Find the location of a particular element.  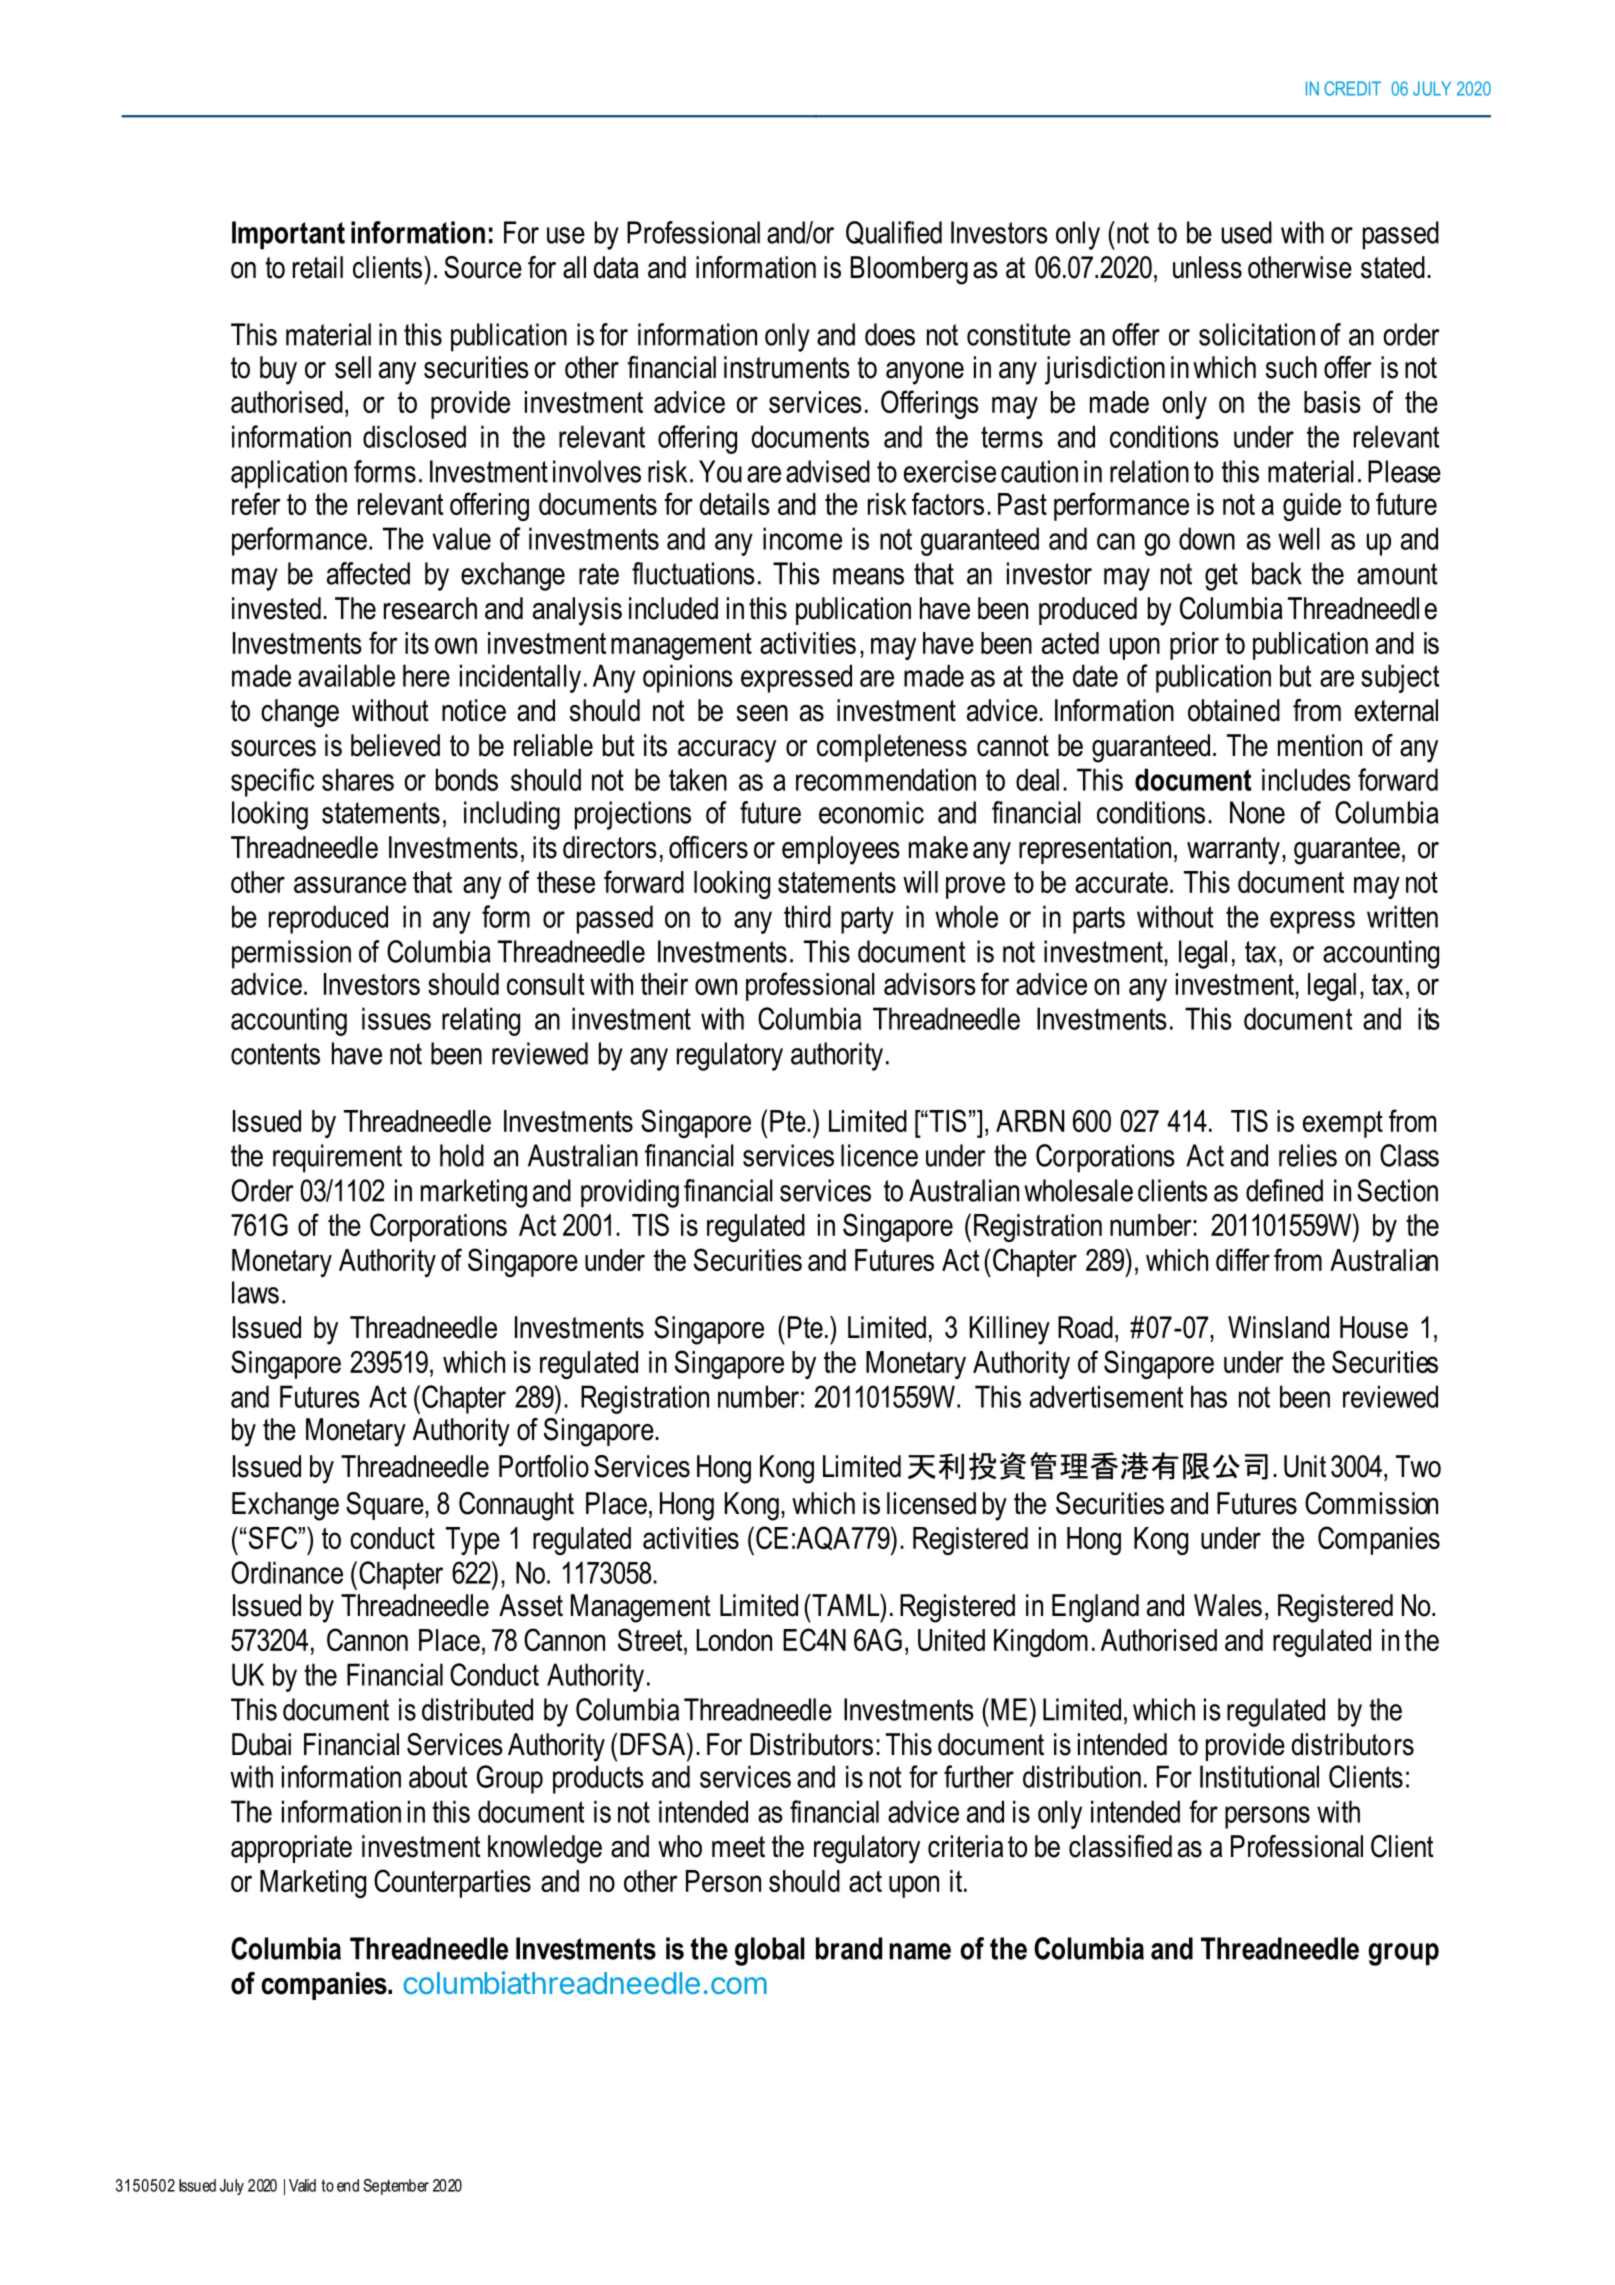

Qualified is located at coordinates (894, 233).
